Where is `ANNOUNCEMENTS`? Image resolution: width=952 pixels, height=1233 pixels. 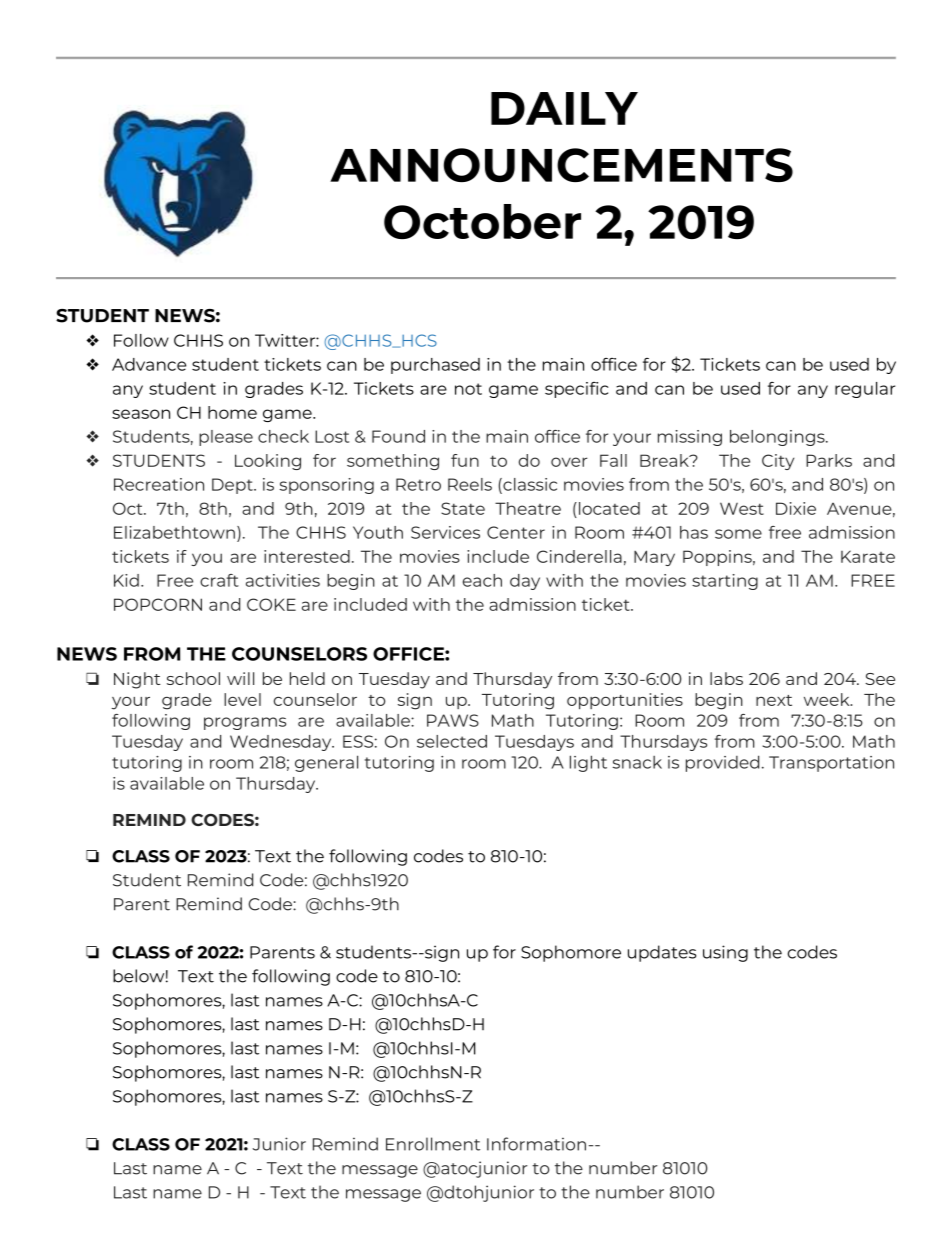
ANNOUNCEMENTS is located at coordinates (561, 165).
